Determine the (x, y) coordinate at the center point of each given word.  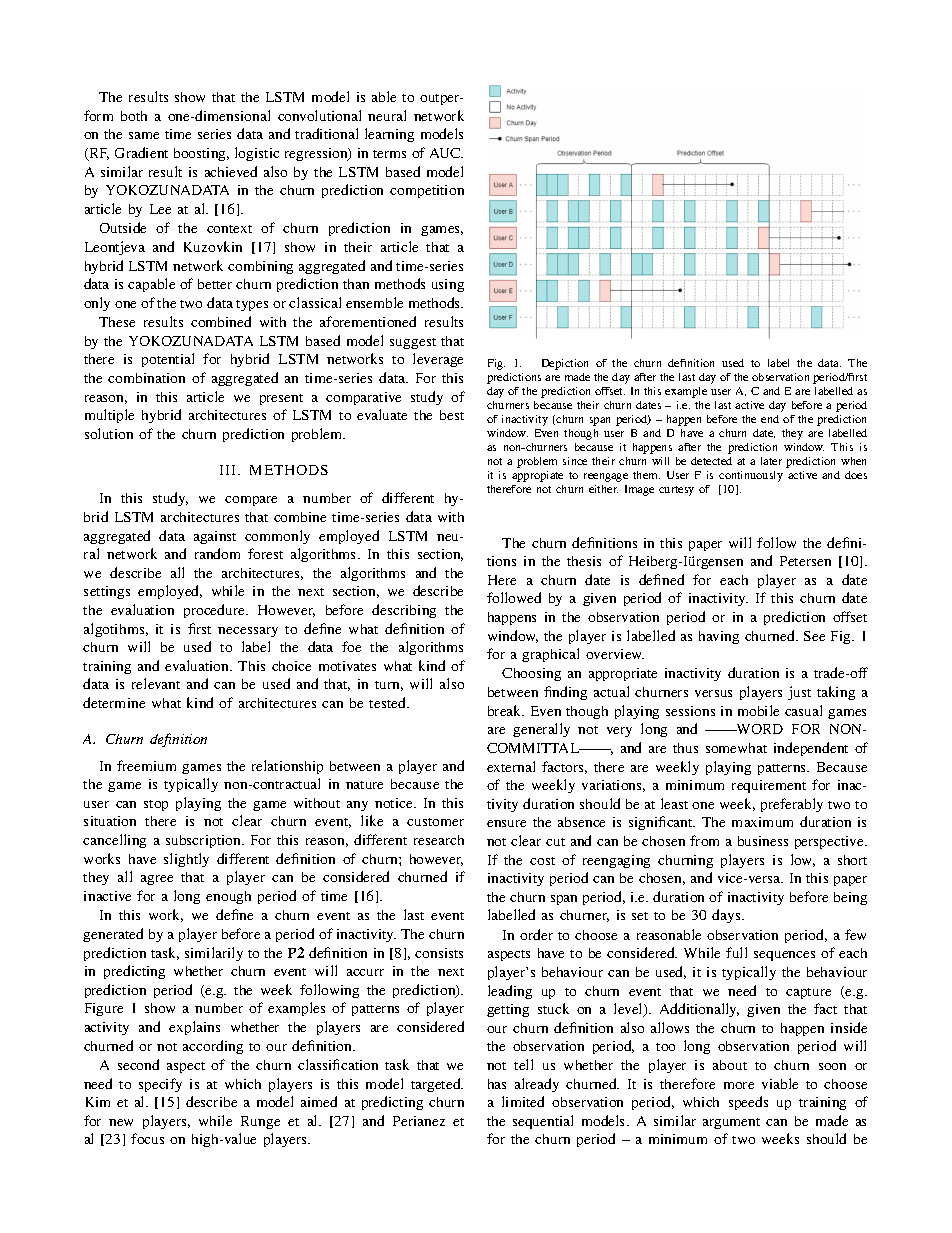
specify (160, 1085)
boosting (201, 154)
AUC (446, 153)
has (497, 1084)
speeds (748, 1103)
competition (427, 191)
